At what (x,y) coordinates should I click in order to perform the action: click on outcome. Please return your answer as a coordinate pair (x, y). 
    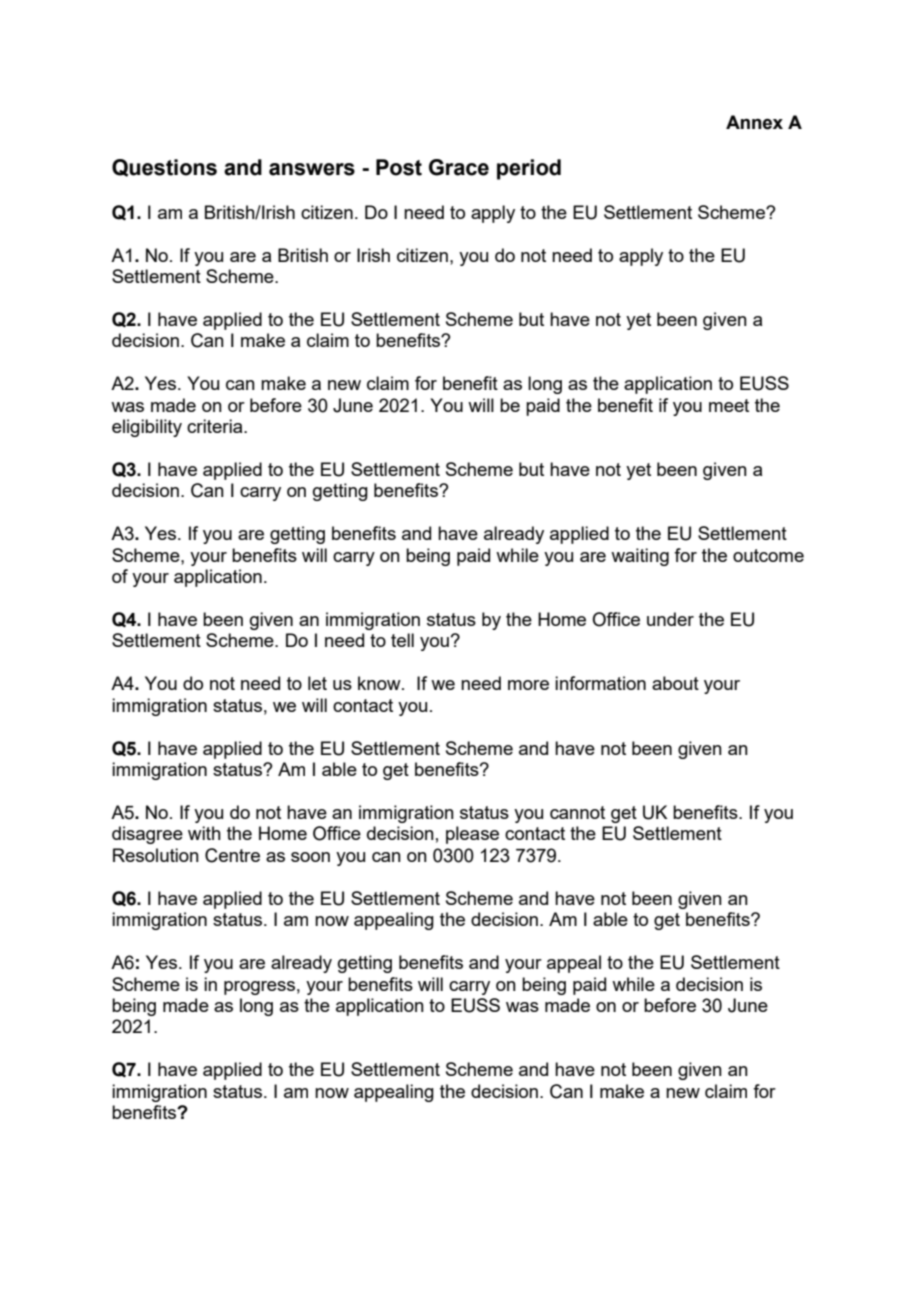
    Looking at the image, I should click on (768, 555).
